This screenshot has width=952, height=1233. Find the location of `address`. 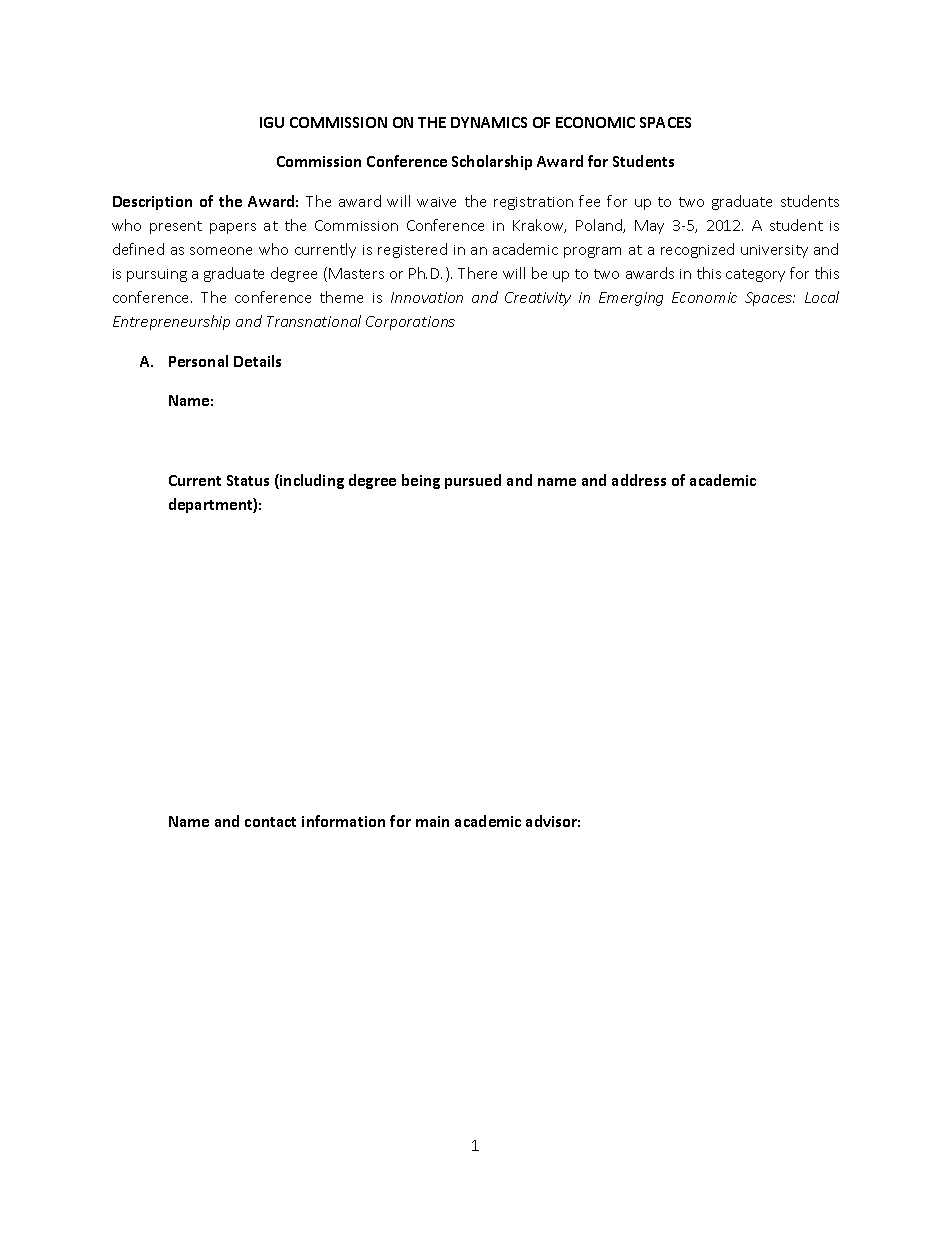

address is located at coordinates (639, 480).
